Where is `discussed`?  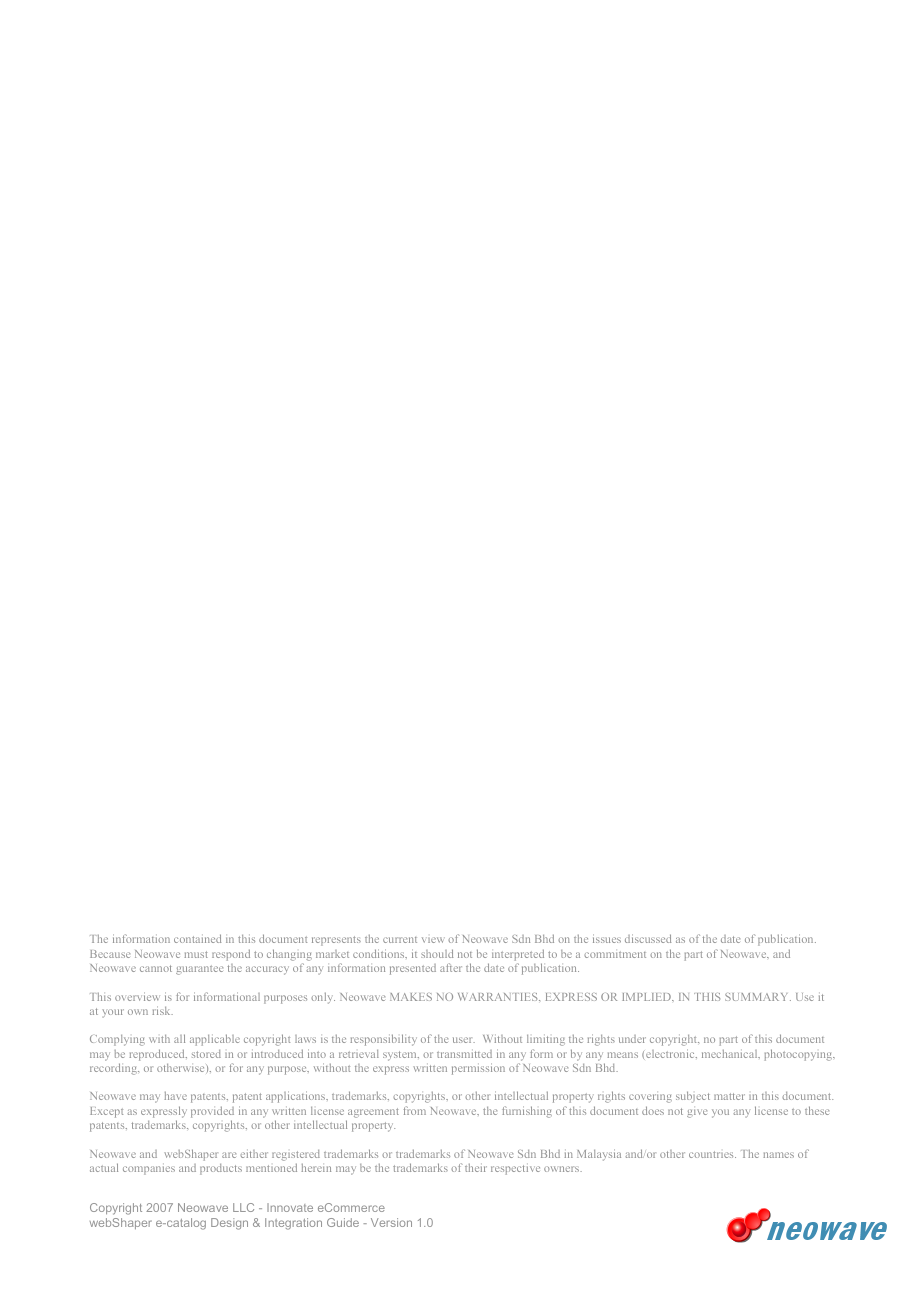
discussed is located at coordinates (648, 938).
